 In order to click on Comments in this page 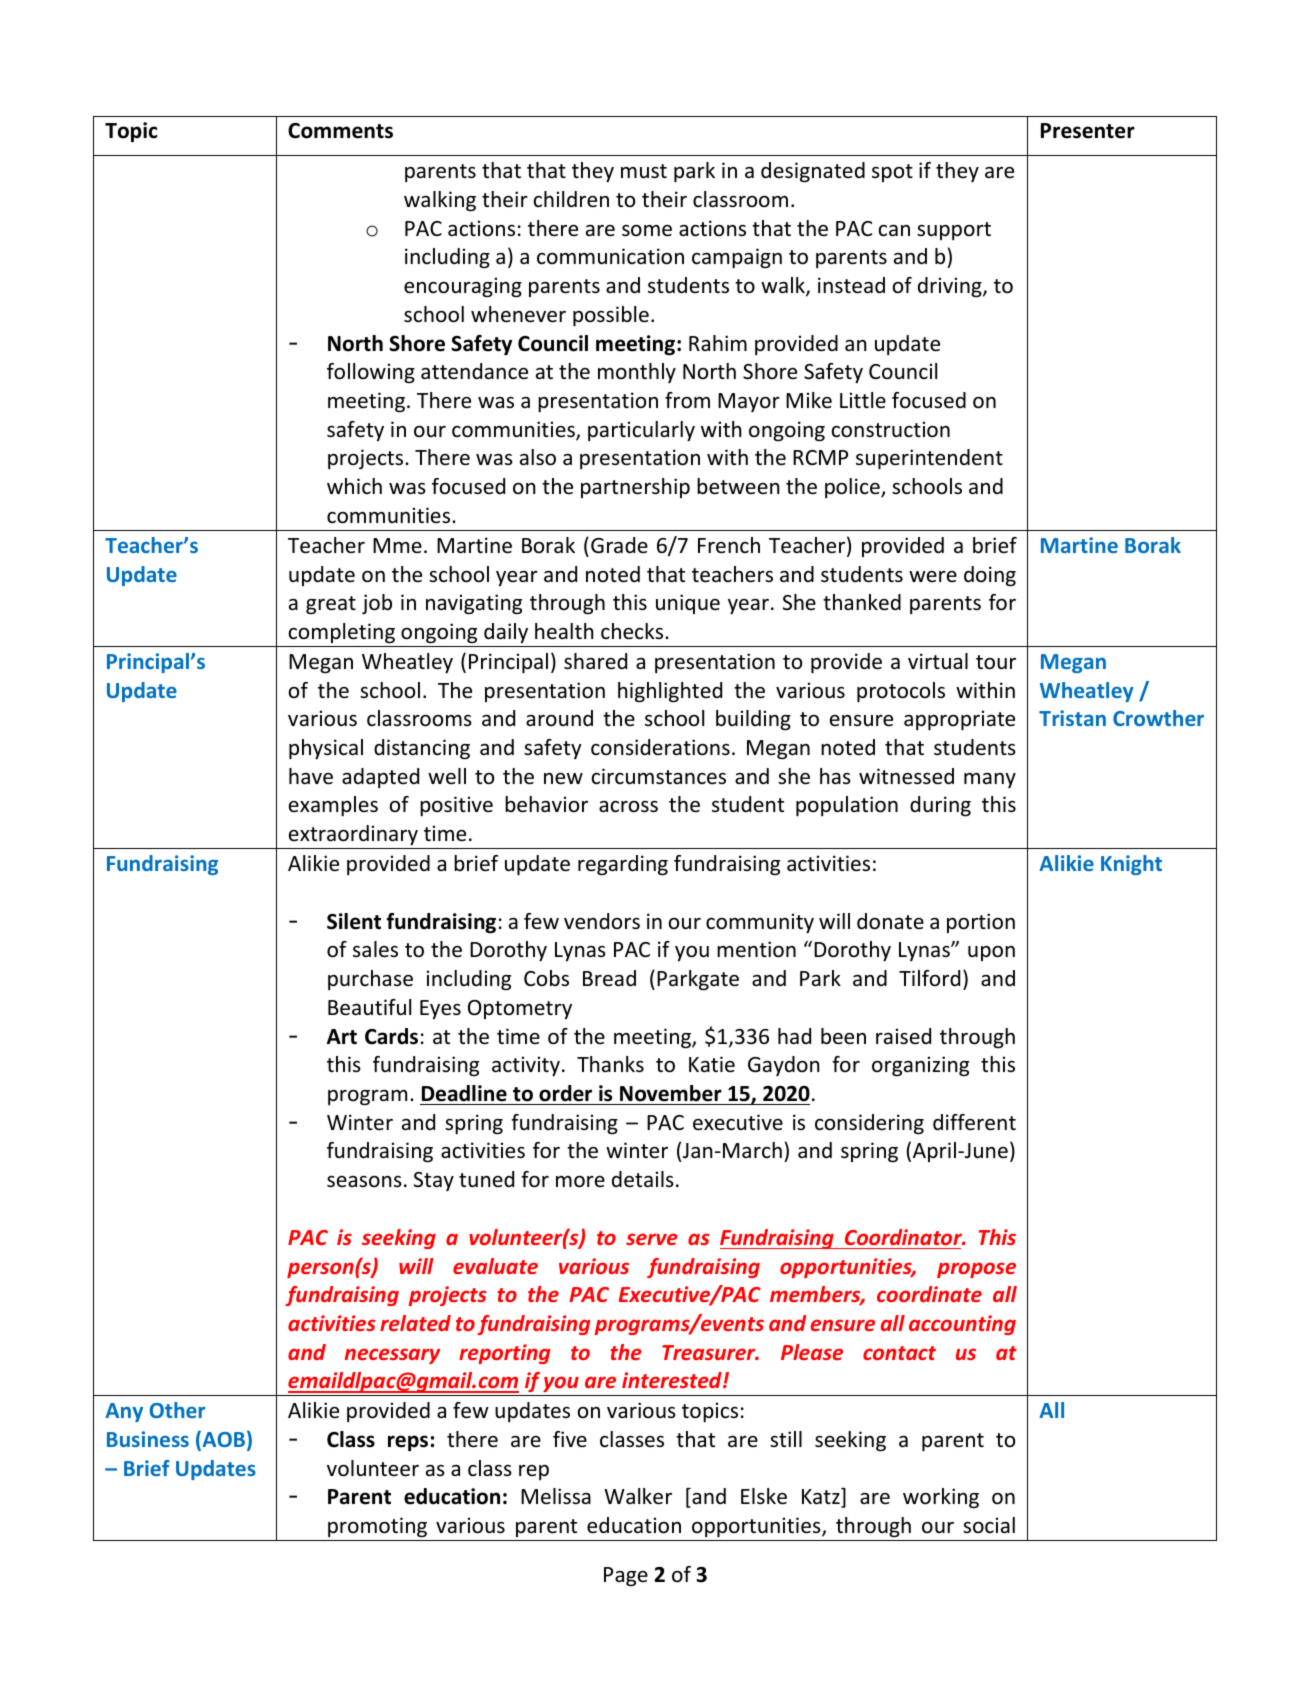, I will do `click(340, 131)`.
